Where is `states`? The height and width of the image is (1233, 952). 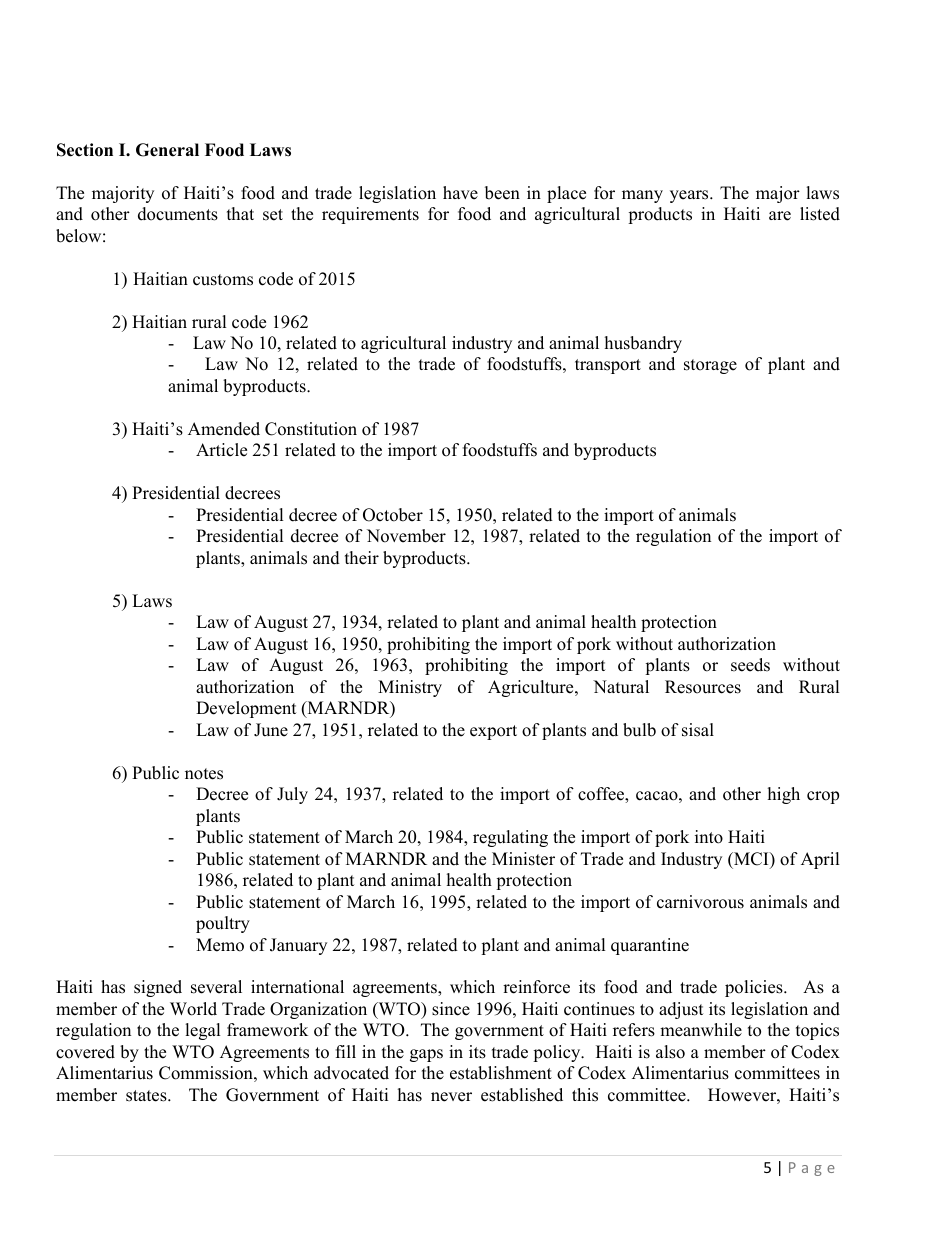
states is located at coordinates (147, 1096).
